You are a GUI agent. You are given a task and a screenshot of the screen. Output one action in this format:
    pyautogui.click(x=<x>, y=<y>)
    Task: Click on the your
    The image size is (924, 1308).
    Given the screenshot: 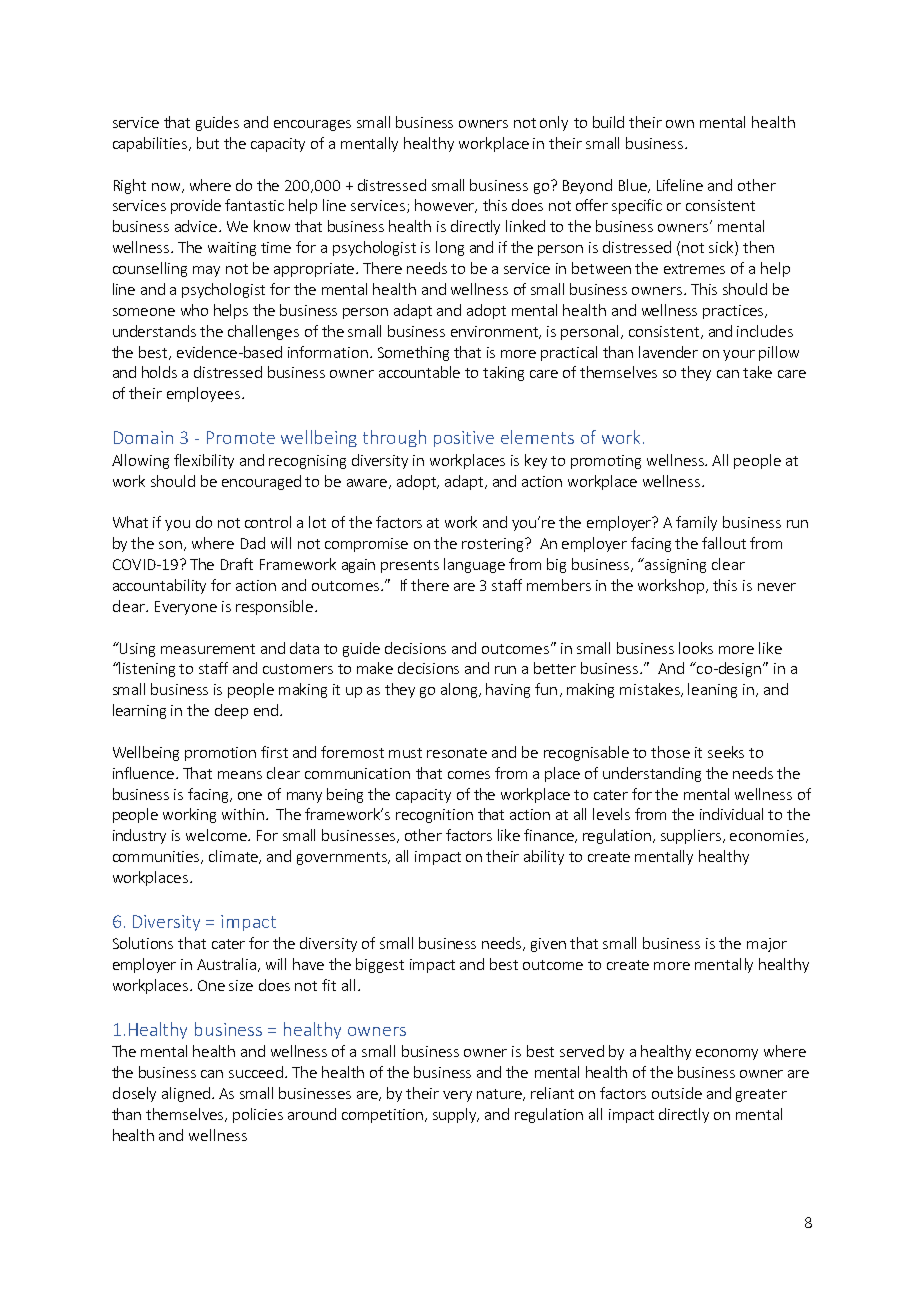 What is the action you would take?
    pyautogui.click(x=739, y=355)
